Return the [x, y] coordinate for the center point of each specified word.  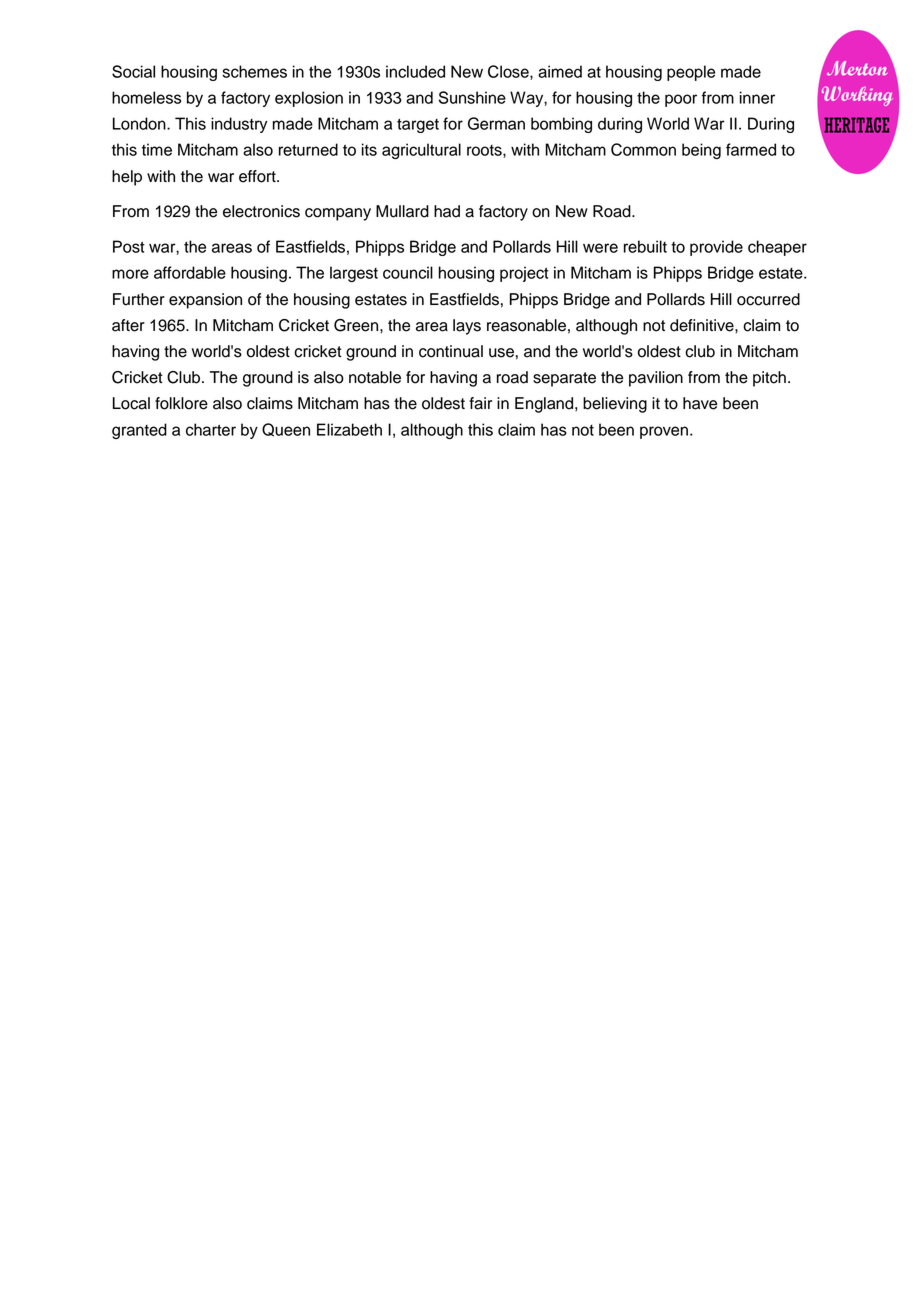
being [701, 151]
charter [211, 429]
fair [480, 403]
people [691, 73]
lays [467, 327]
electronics [261, 211]
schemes [254, 71]
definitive [703, 325]
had [447, 211]
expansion [205, 301]
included [415, 71]
